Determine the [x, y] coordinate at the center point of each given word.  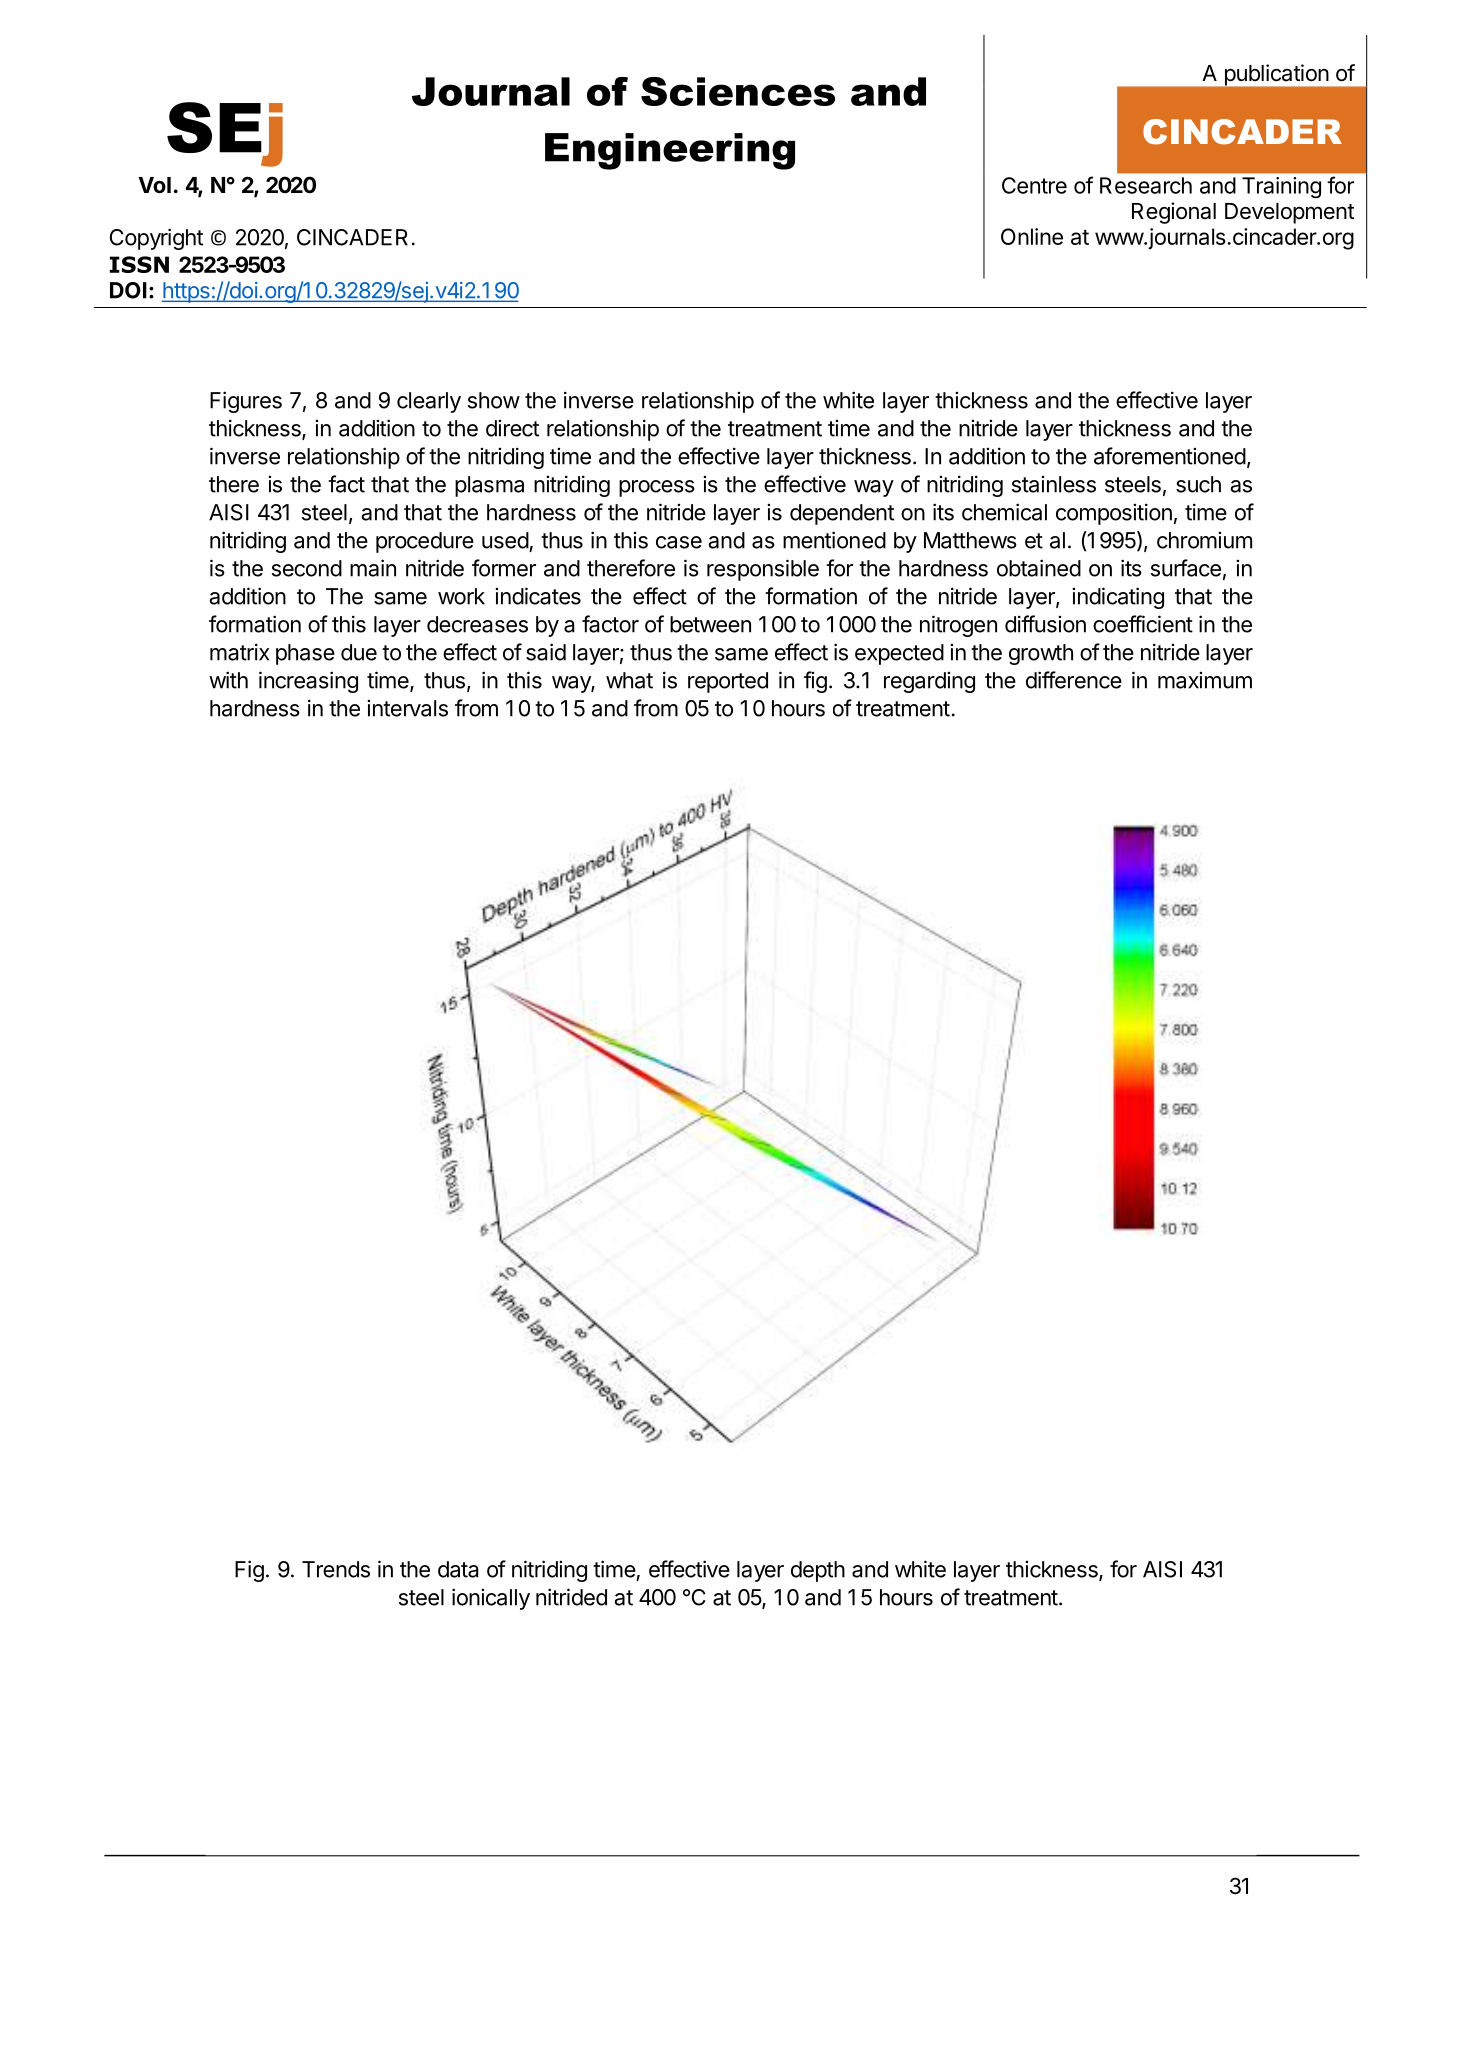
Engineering [670, 151]
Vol [154, 185]
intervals [407, 708]
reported [728, 682]
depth [818, 1571]
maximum [1205, 680]
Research [1146, 185]
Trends [336, 1569]
